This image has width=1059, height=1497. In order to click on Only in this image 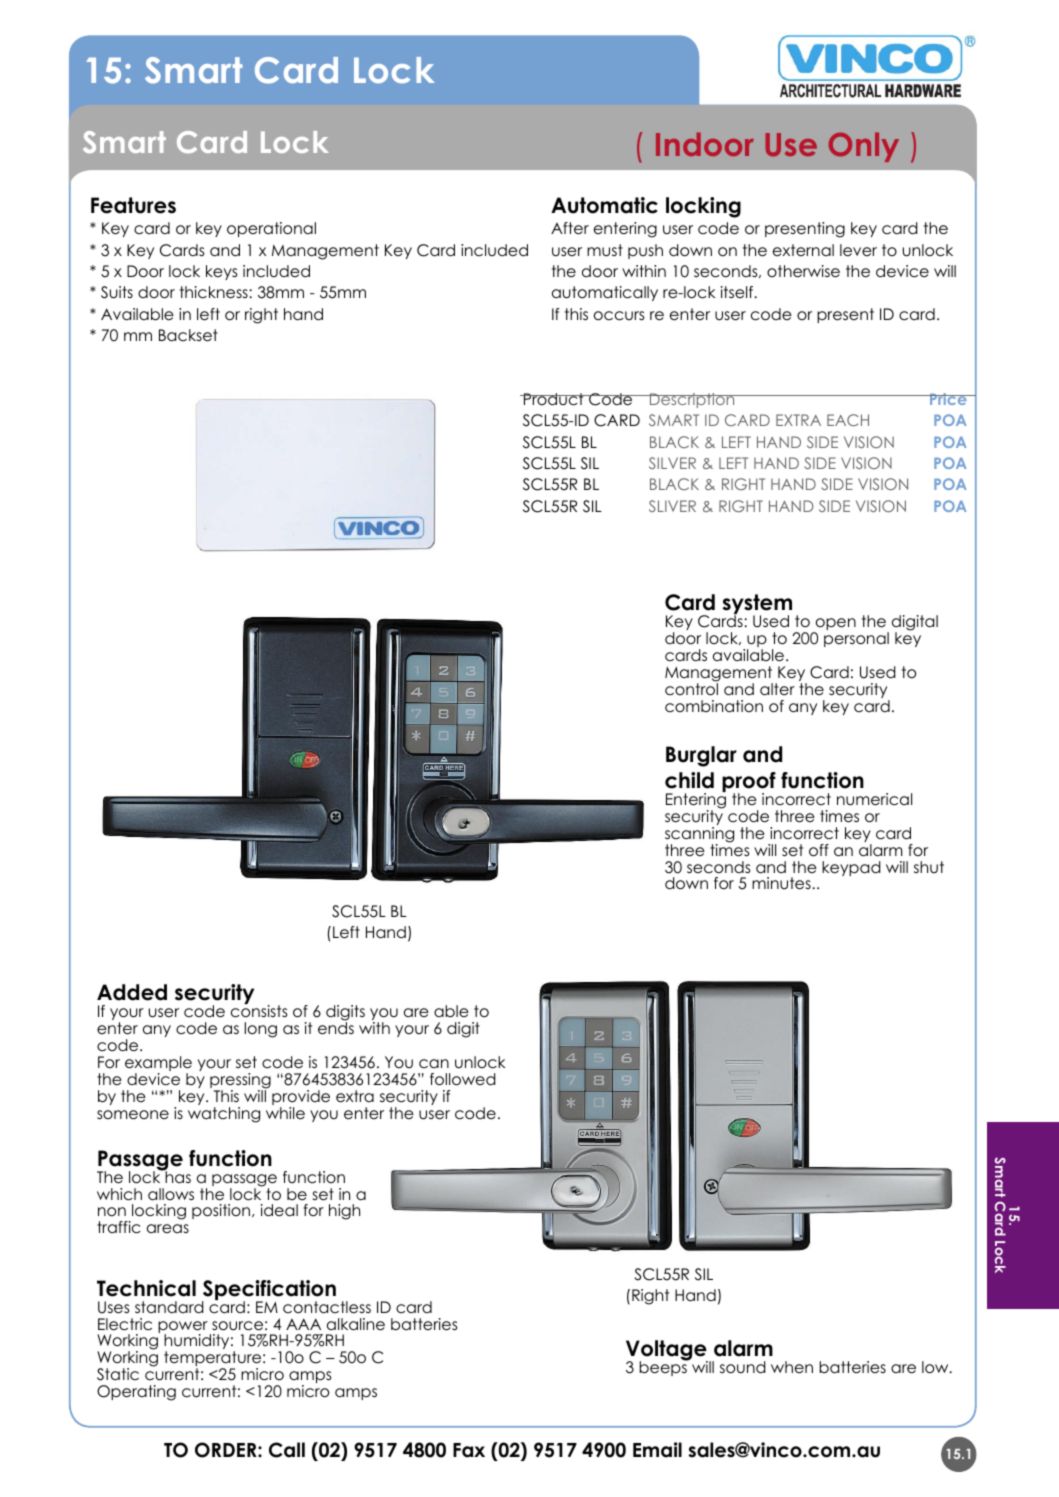, I will do `click(864, 147)`.
